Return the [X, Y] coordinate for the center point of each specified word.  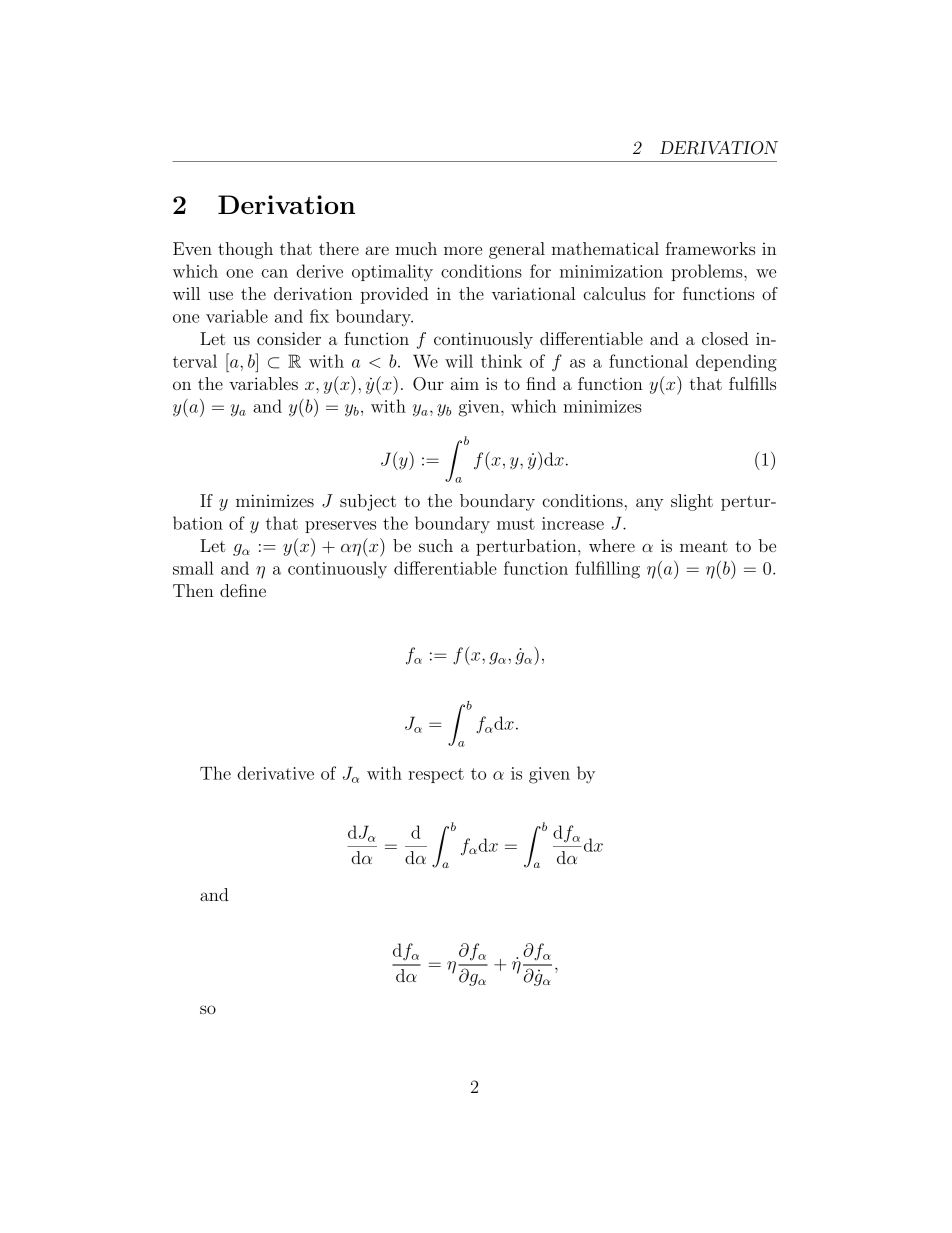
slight [692, 502]
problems [707, 272]
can [274, 273]
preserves [340, 527]
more [463, 250]
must [516, 524]
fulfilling [607, 570]
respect [436, 775]
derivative [275, 773]
